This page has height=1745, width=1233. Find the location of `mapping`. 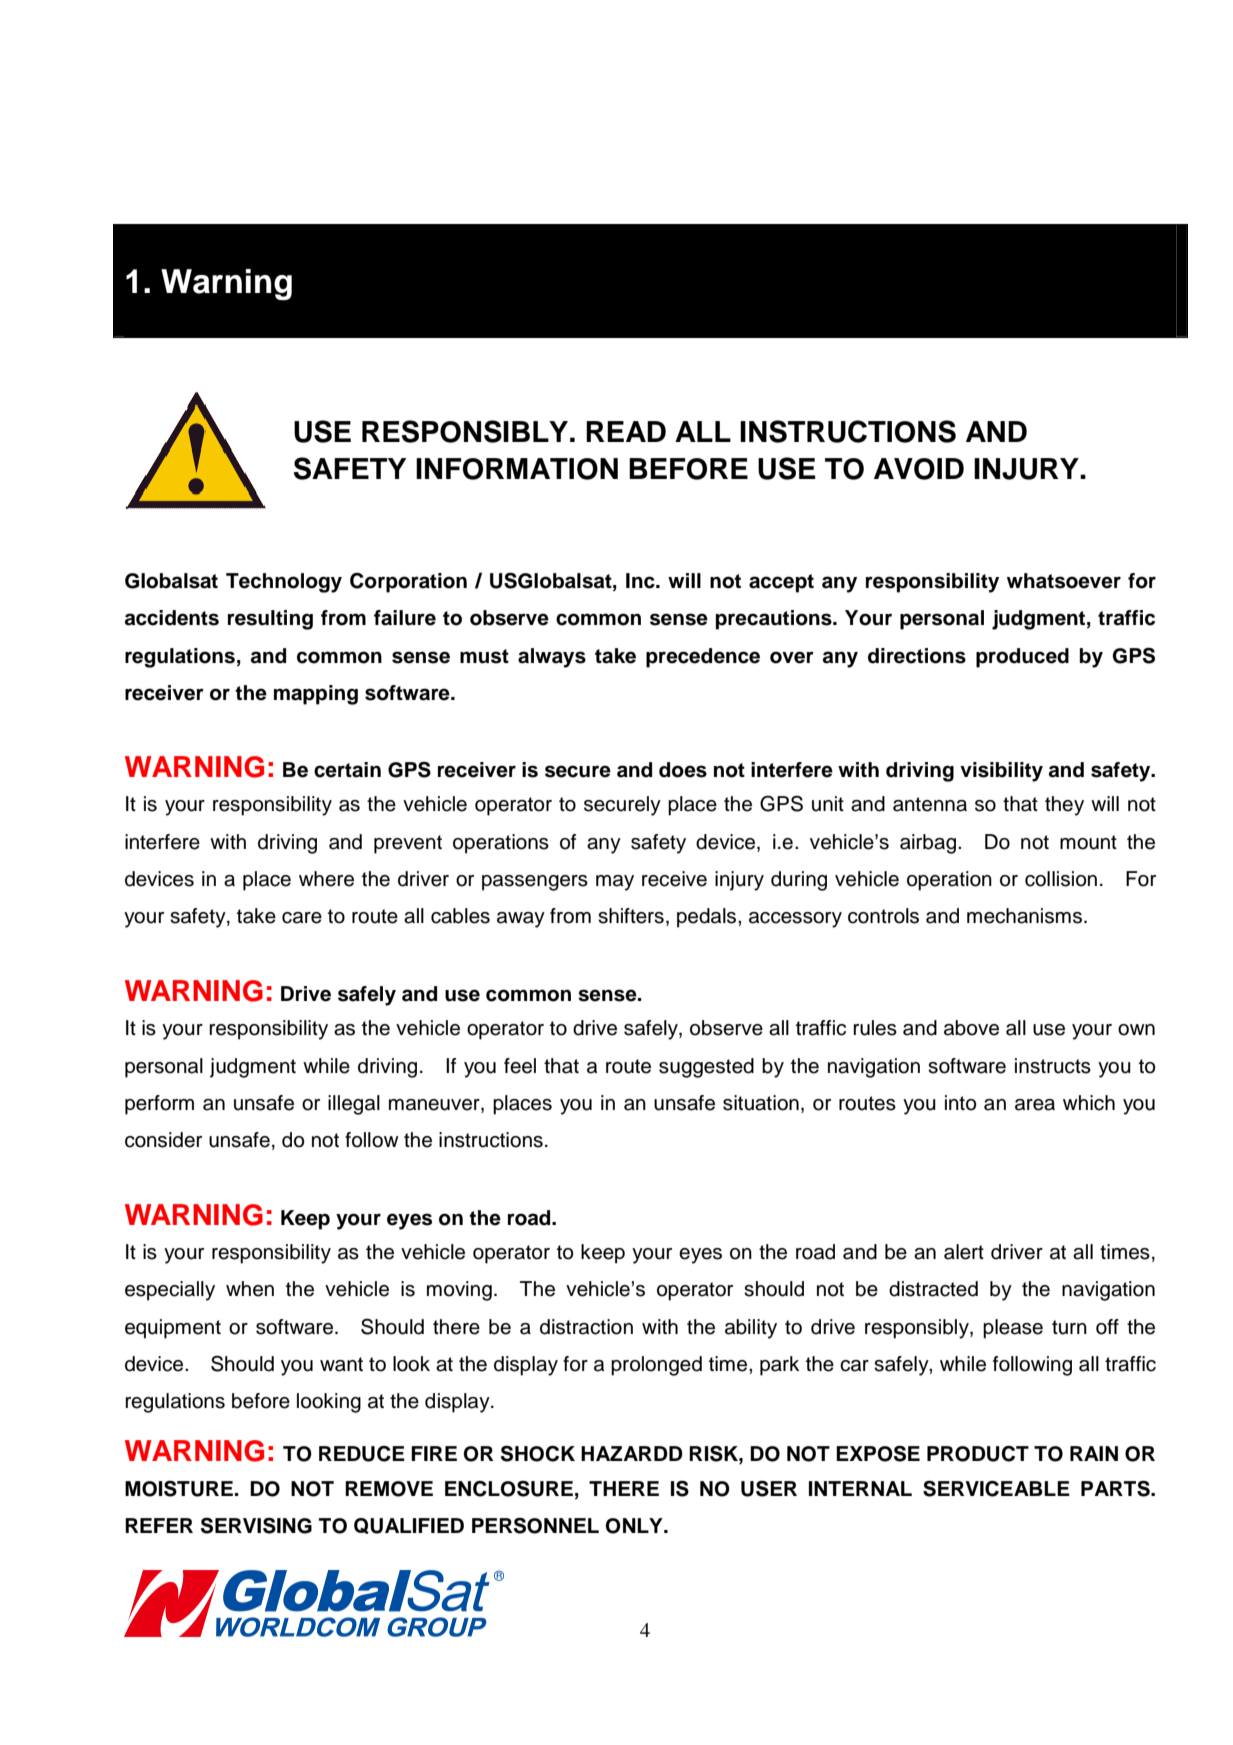

mapping is located at coordinates (316, 695).
